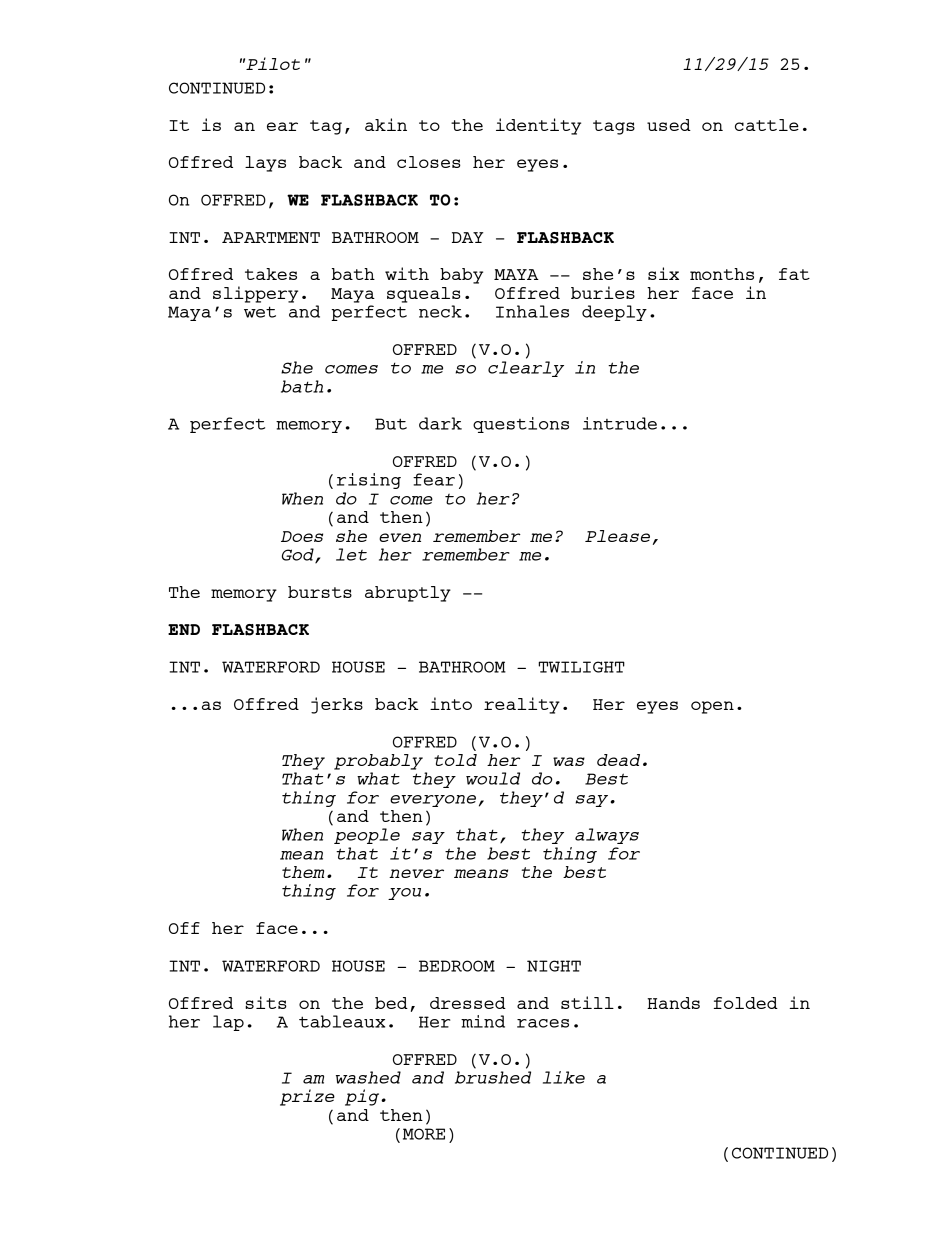  I want to click on wet, so click(260, 312).
